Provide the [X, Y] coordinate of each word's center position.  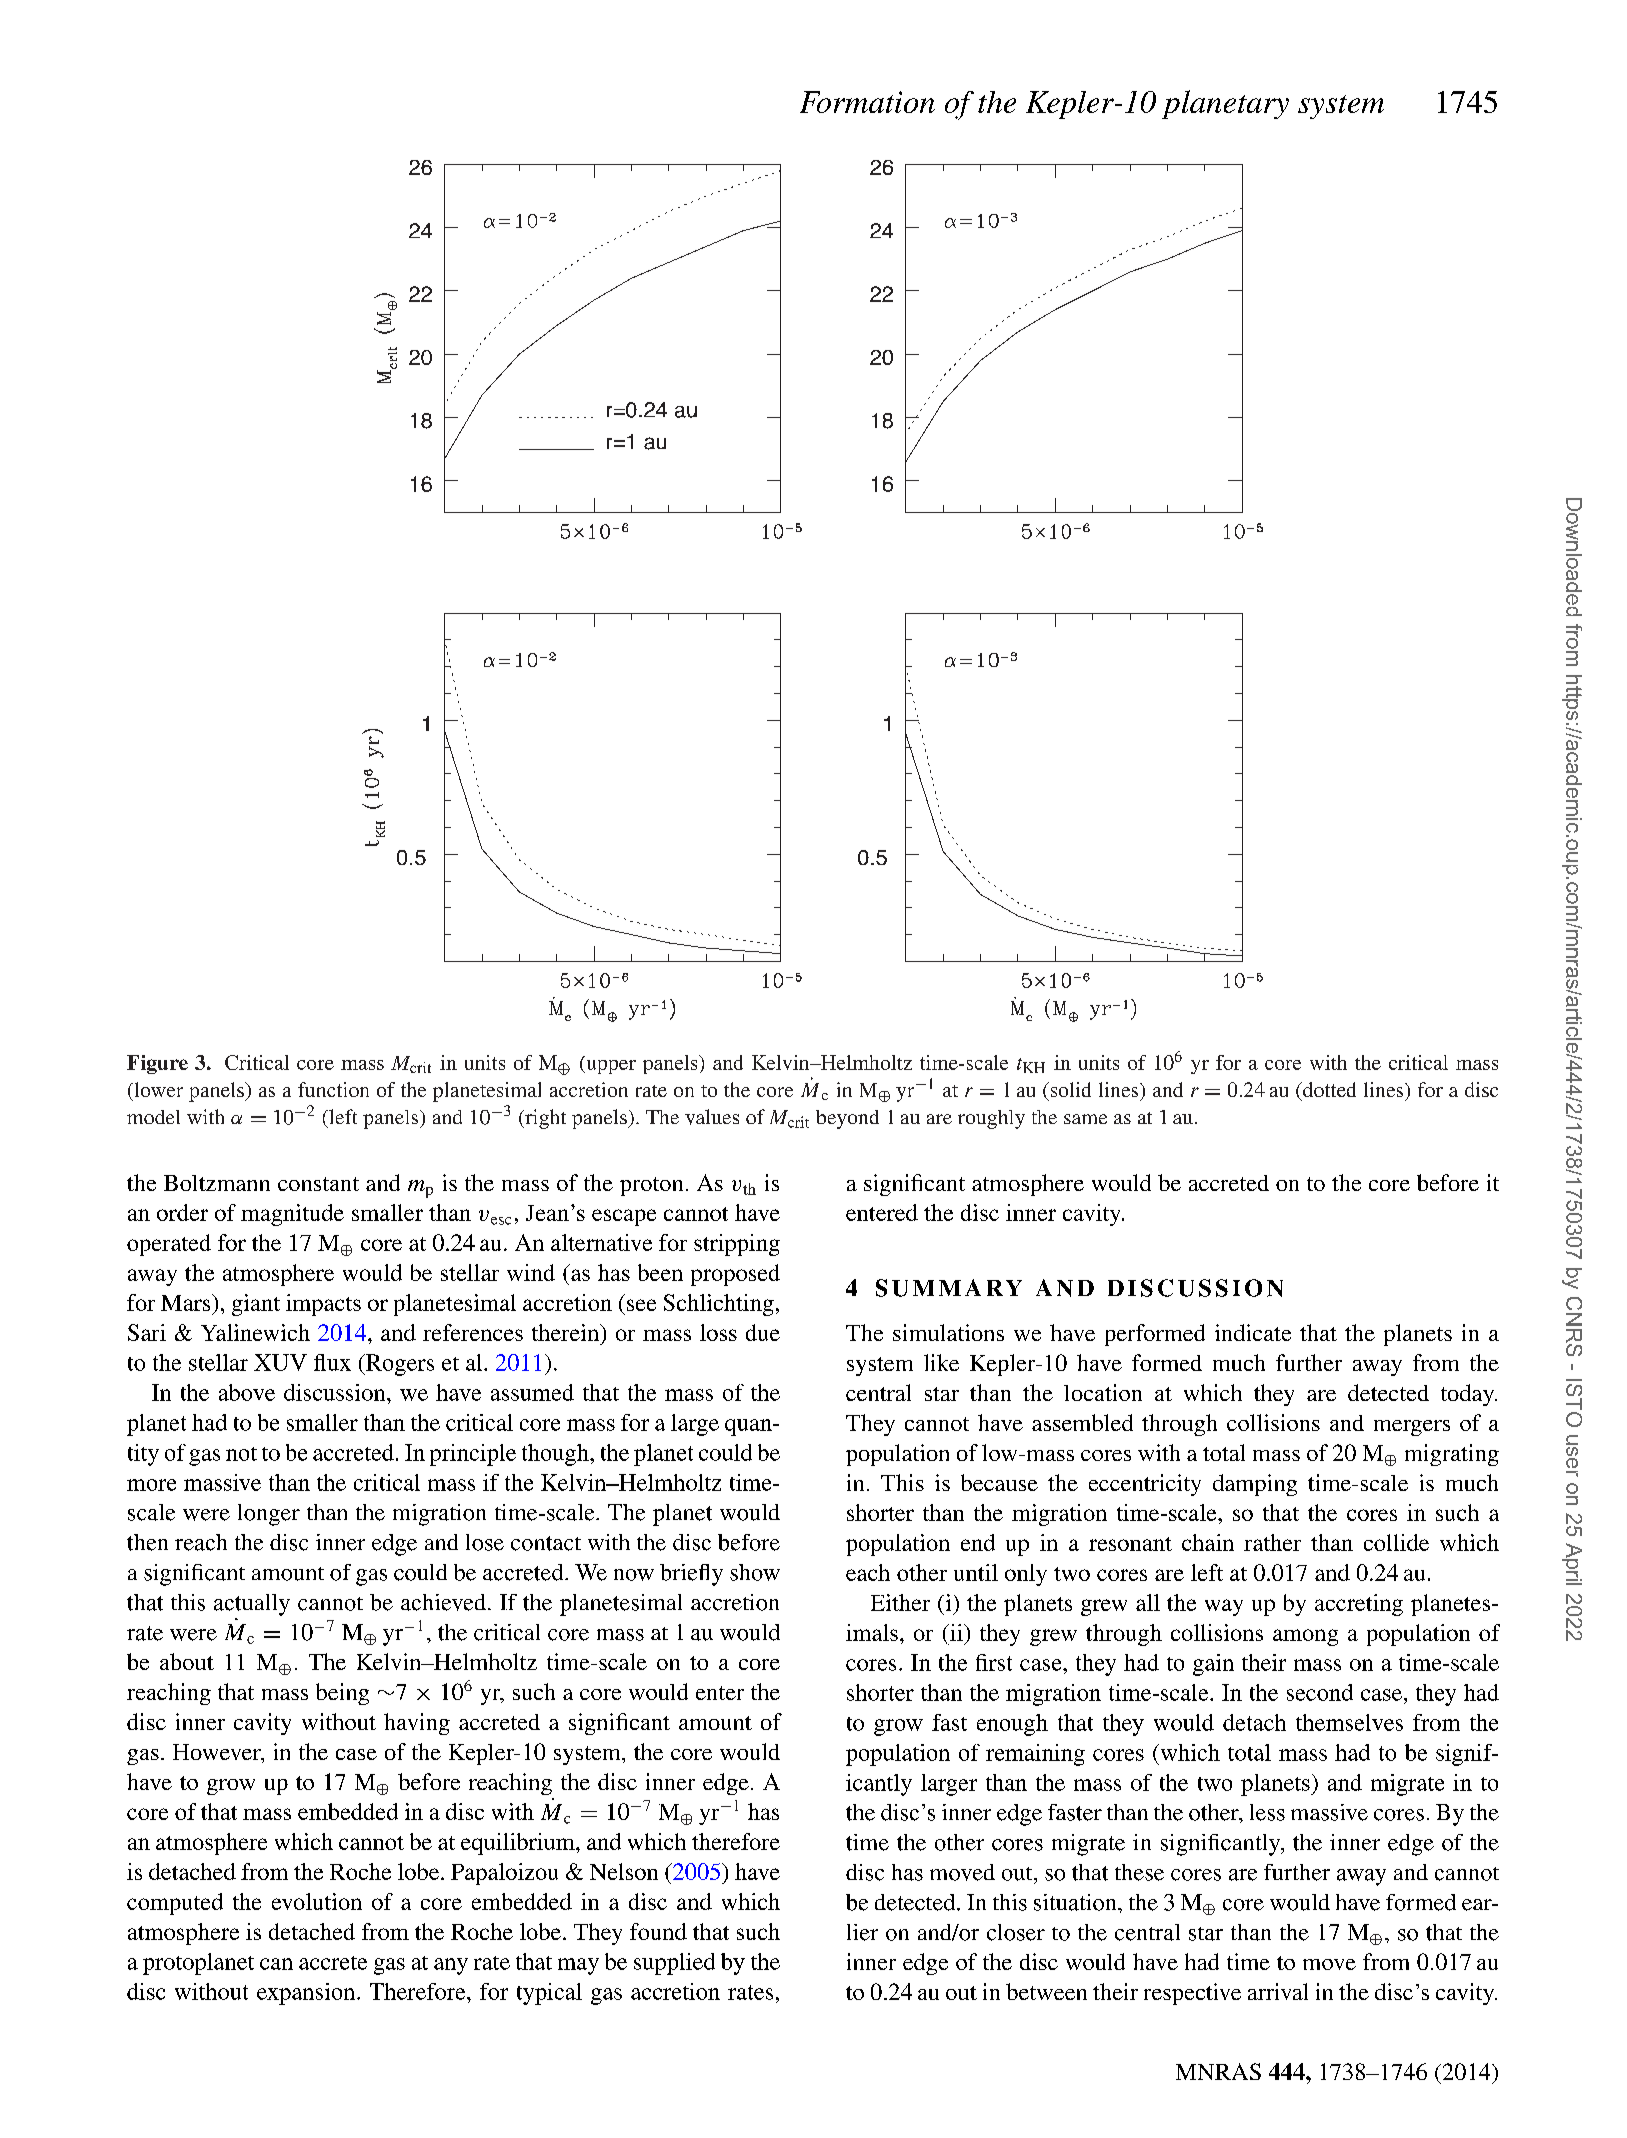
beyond [847, 1119]
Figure [157, 1064]
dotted [1328, 1089]
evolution [317, 1901]
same [1085, 1119]
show [755, 1572]
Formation [867, 102]
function [333, 1089]
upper [610, 1067]
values [712, 1117]
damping [1255, 1485]
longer [269, 1515]
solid [1069, 1089]
